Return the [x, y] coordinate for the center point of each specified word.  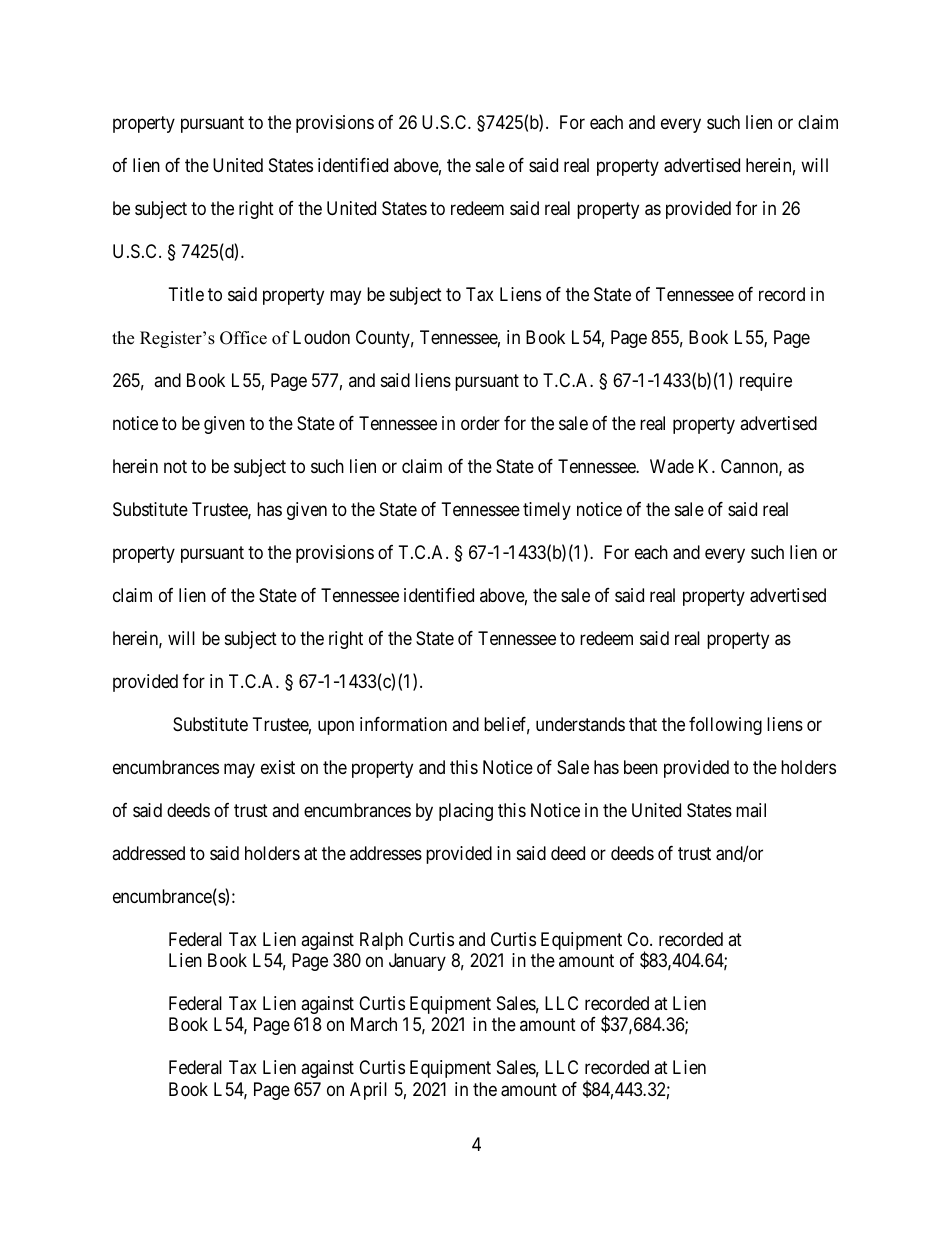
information [403, 724]
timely [547, 511]
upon [336, 727]
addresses [386, 853]
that [643, 724]
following [725, 726]
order [480, 423]
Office [243, 338]
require [766, 382]
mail [751, 810]
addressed [148, 853]
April [368, 1091]
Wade [672, 466]
